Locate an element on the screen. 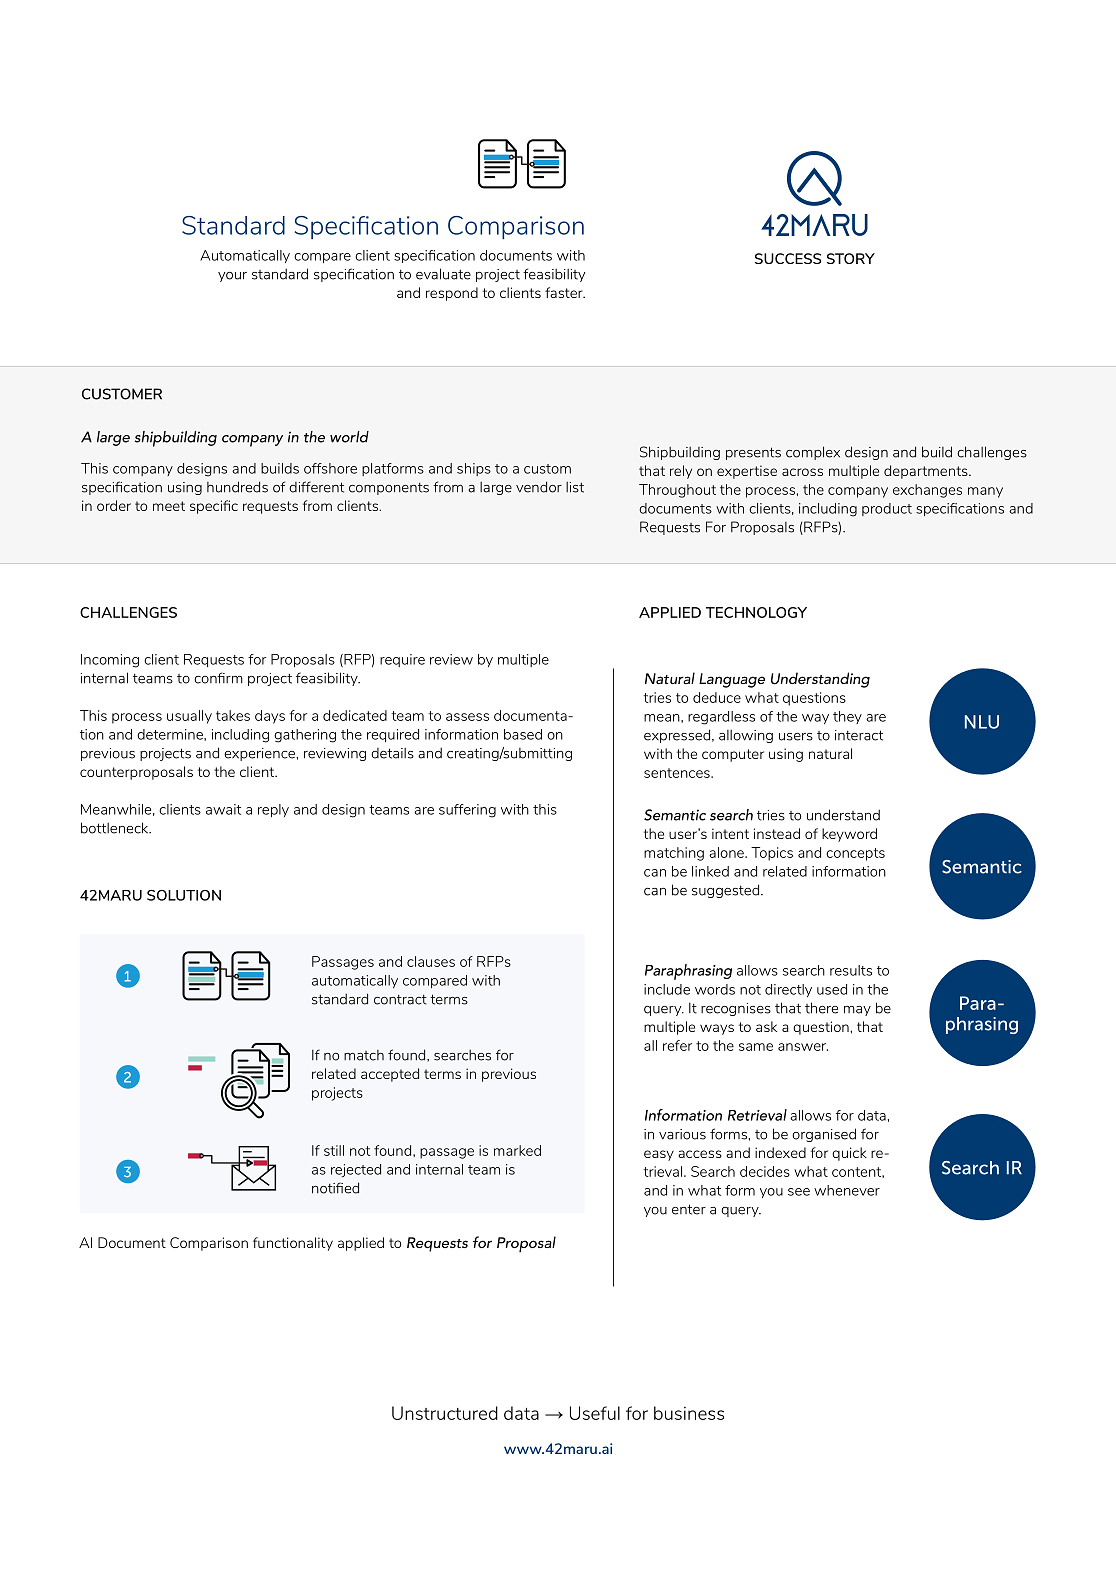  based is located at coordinates (523, 734).
